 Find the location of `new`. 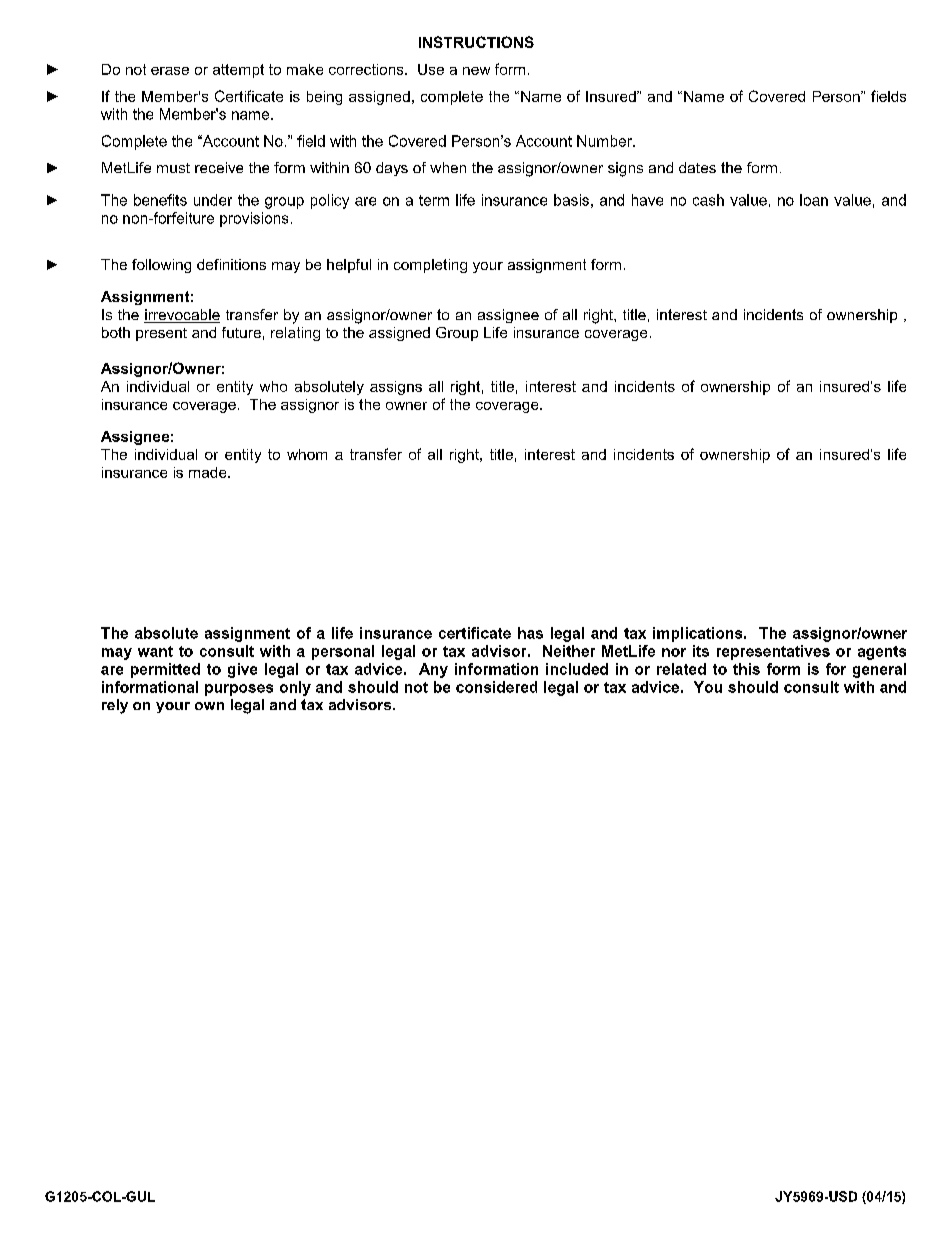

new is located at coordinates (476, 71).
